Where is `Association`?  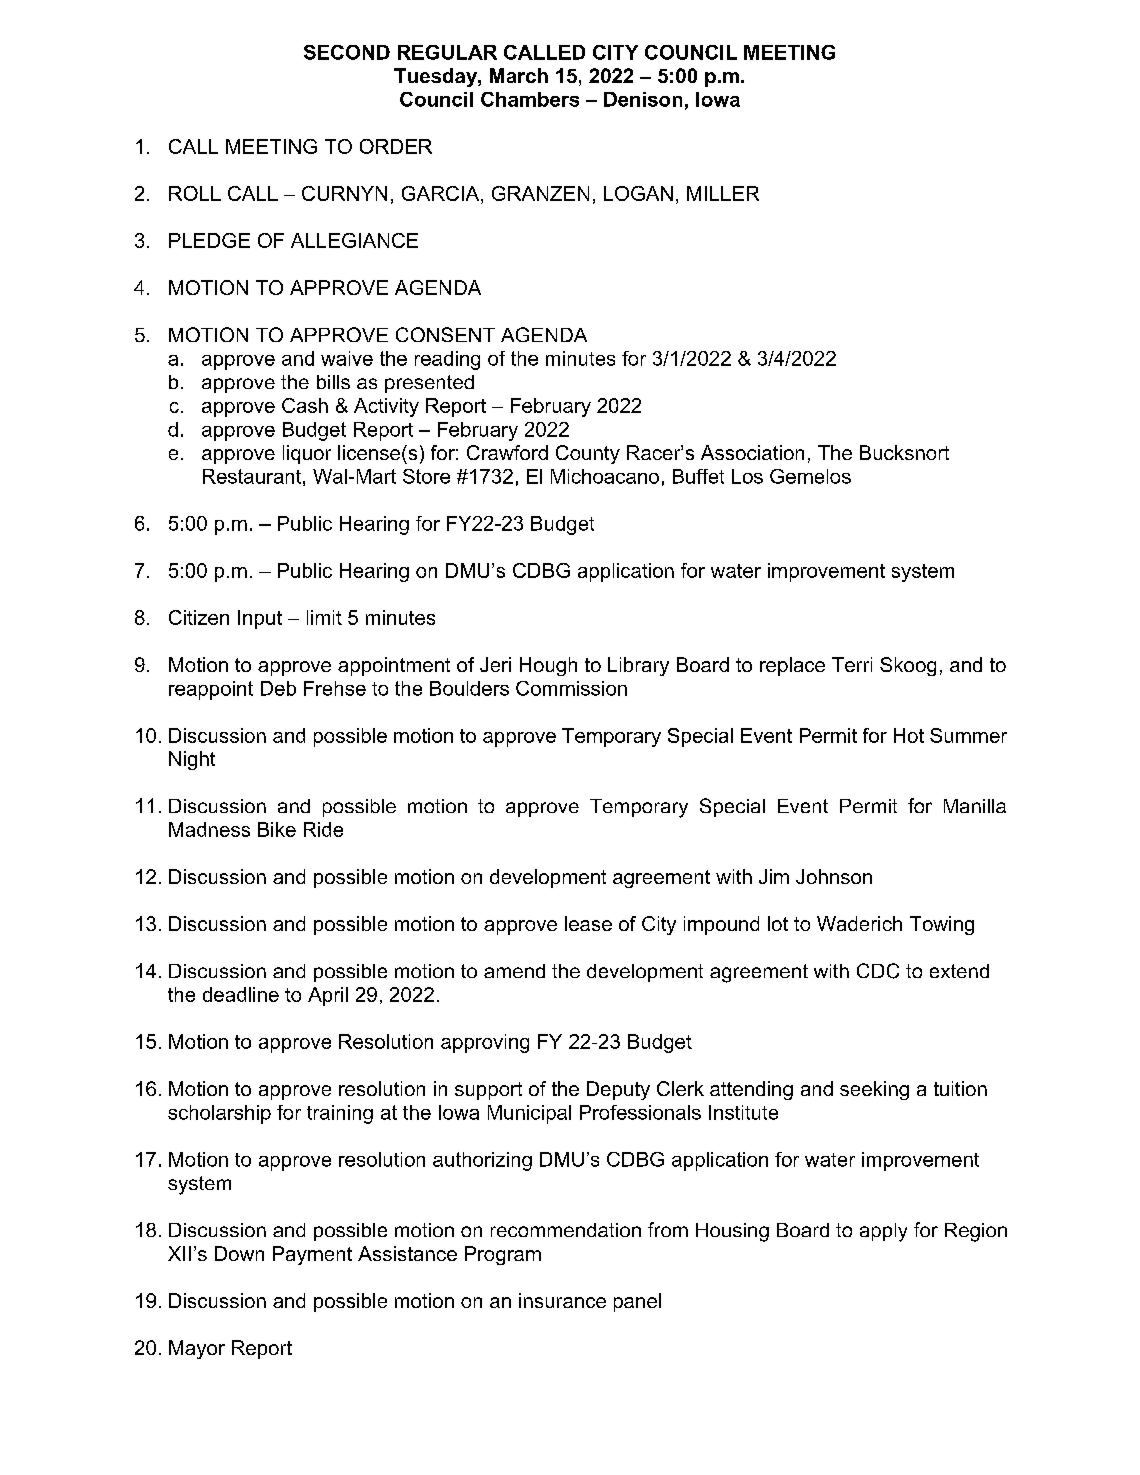
Association is located at coordinates (752, 452).
